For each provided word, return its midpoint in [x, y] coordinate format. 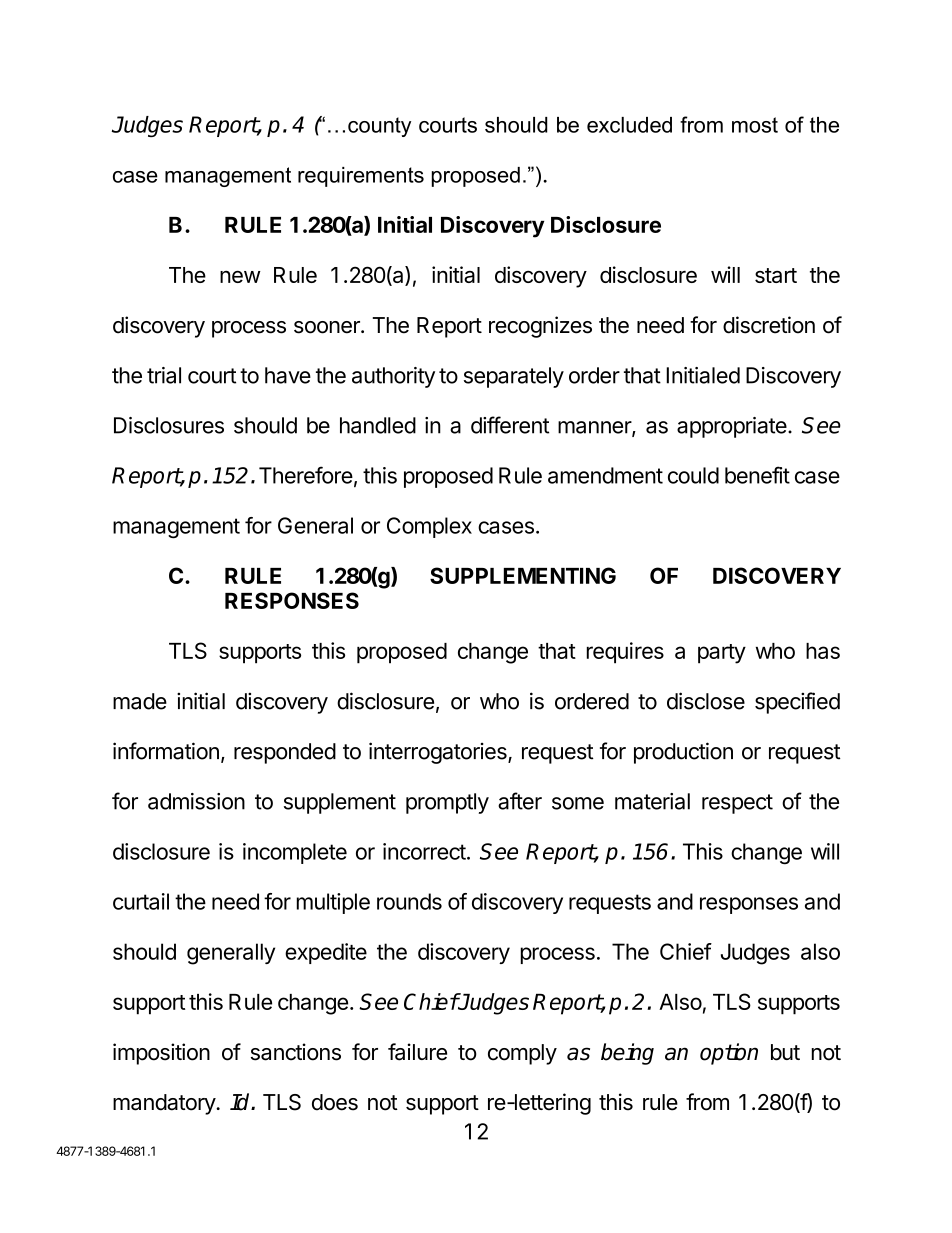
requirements [361, 177]
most [755, 125]
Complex [429, 527]
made [140, 701]
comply [522, 1054]
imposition [161, 1054]
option [729, 1054]
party [722, 654]
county [379, 127]
